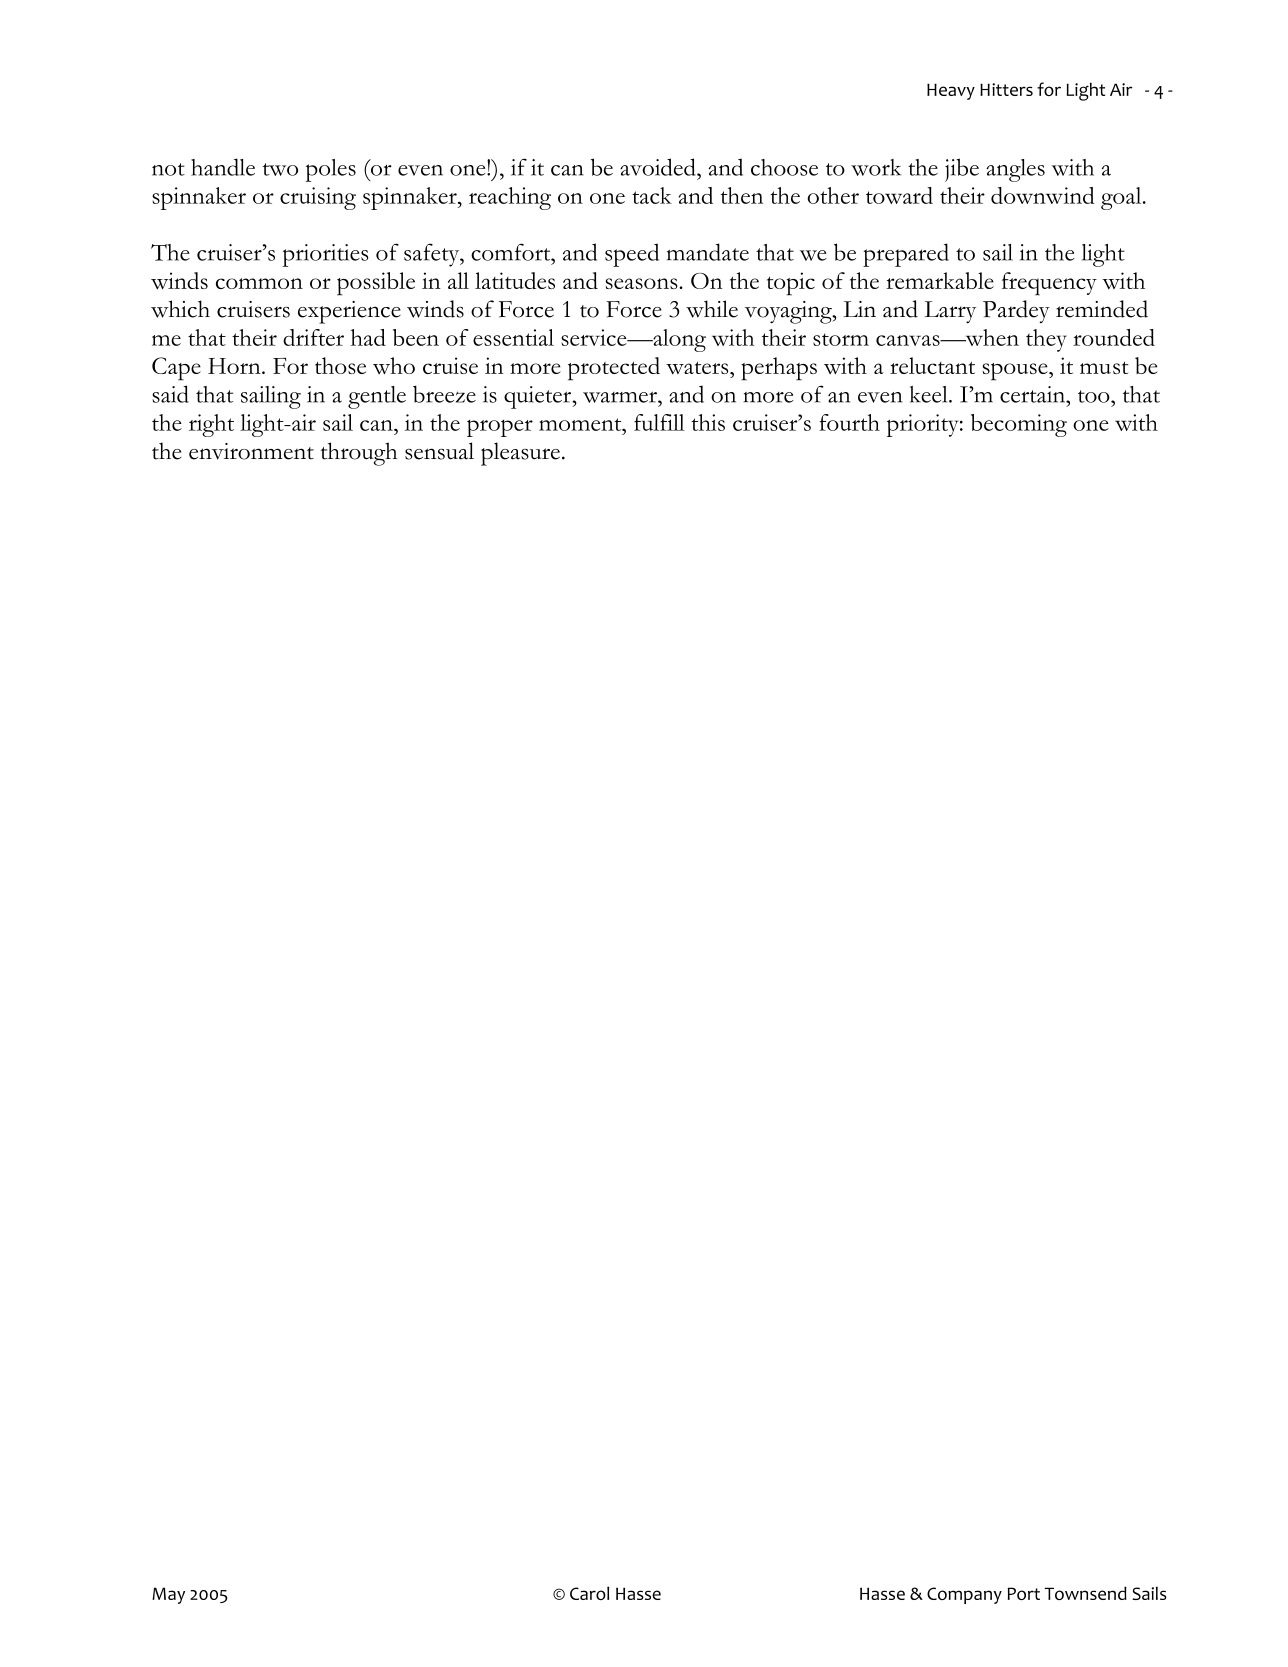 This document has width=1288, height=1667. I want to click on two, so click(280, 169).
